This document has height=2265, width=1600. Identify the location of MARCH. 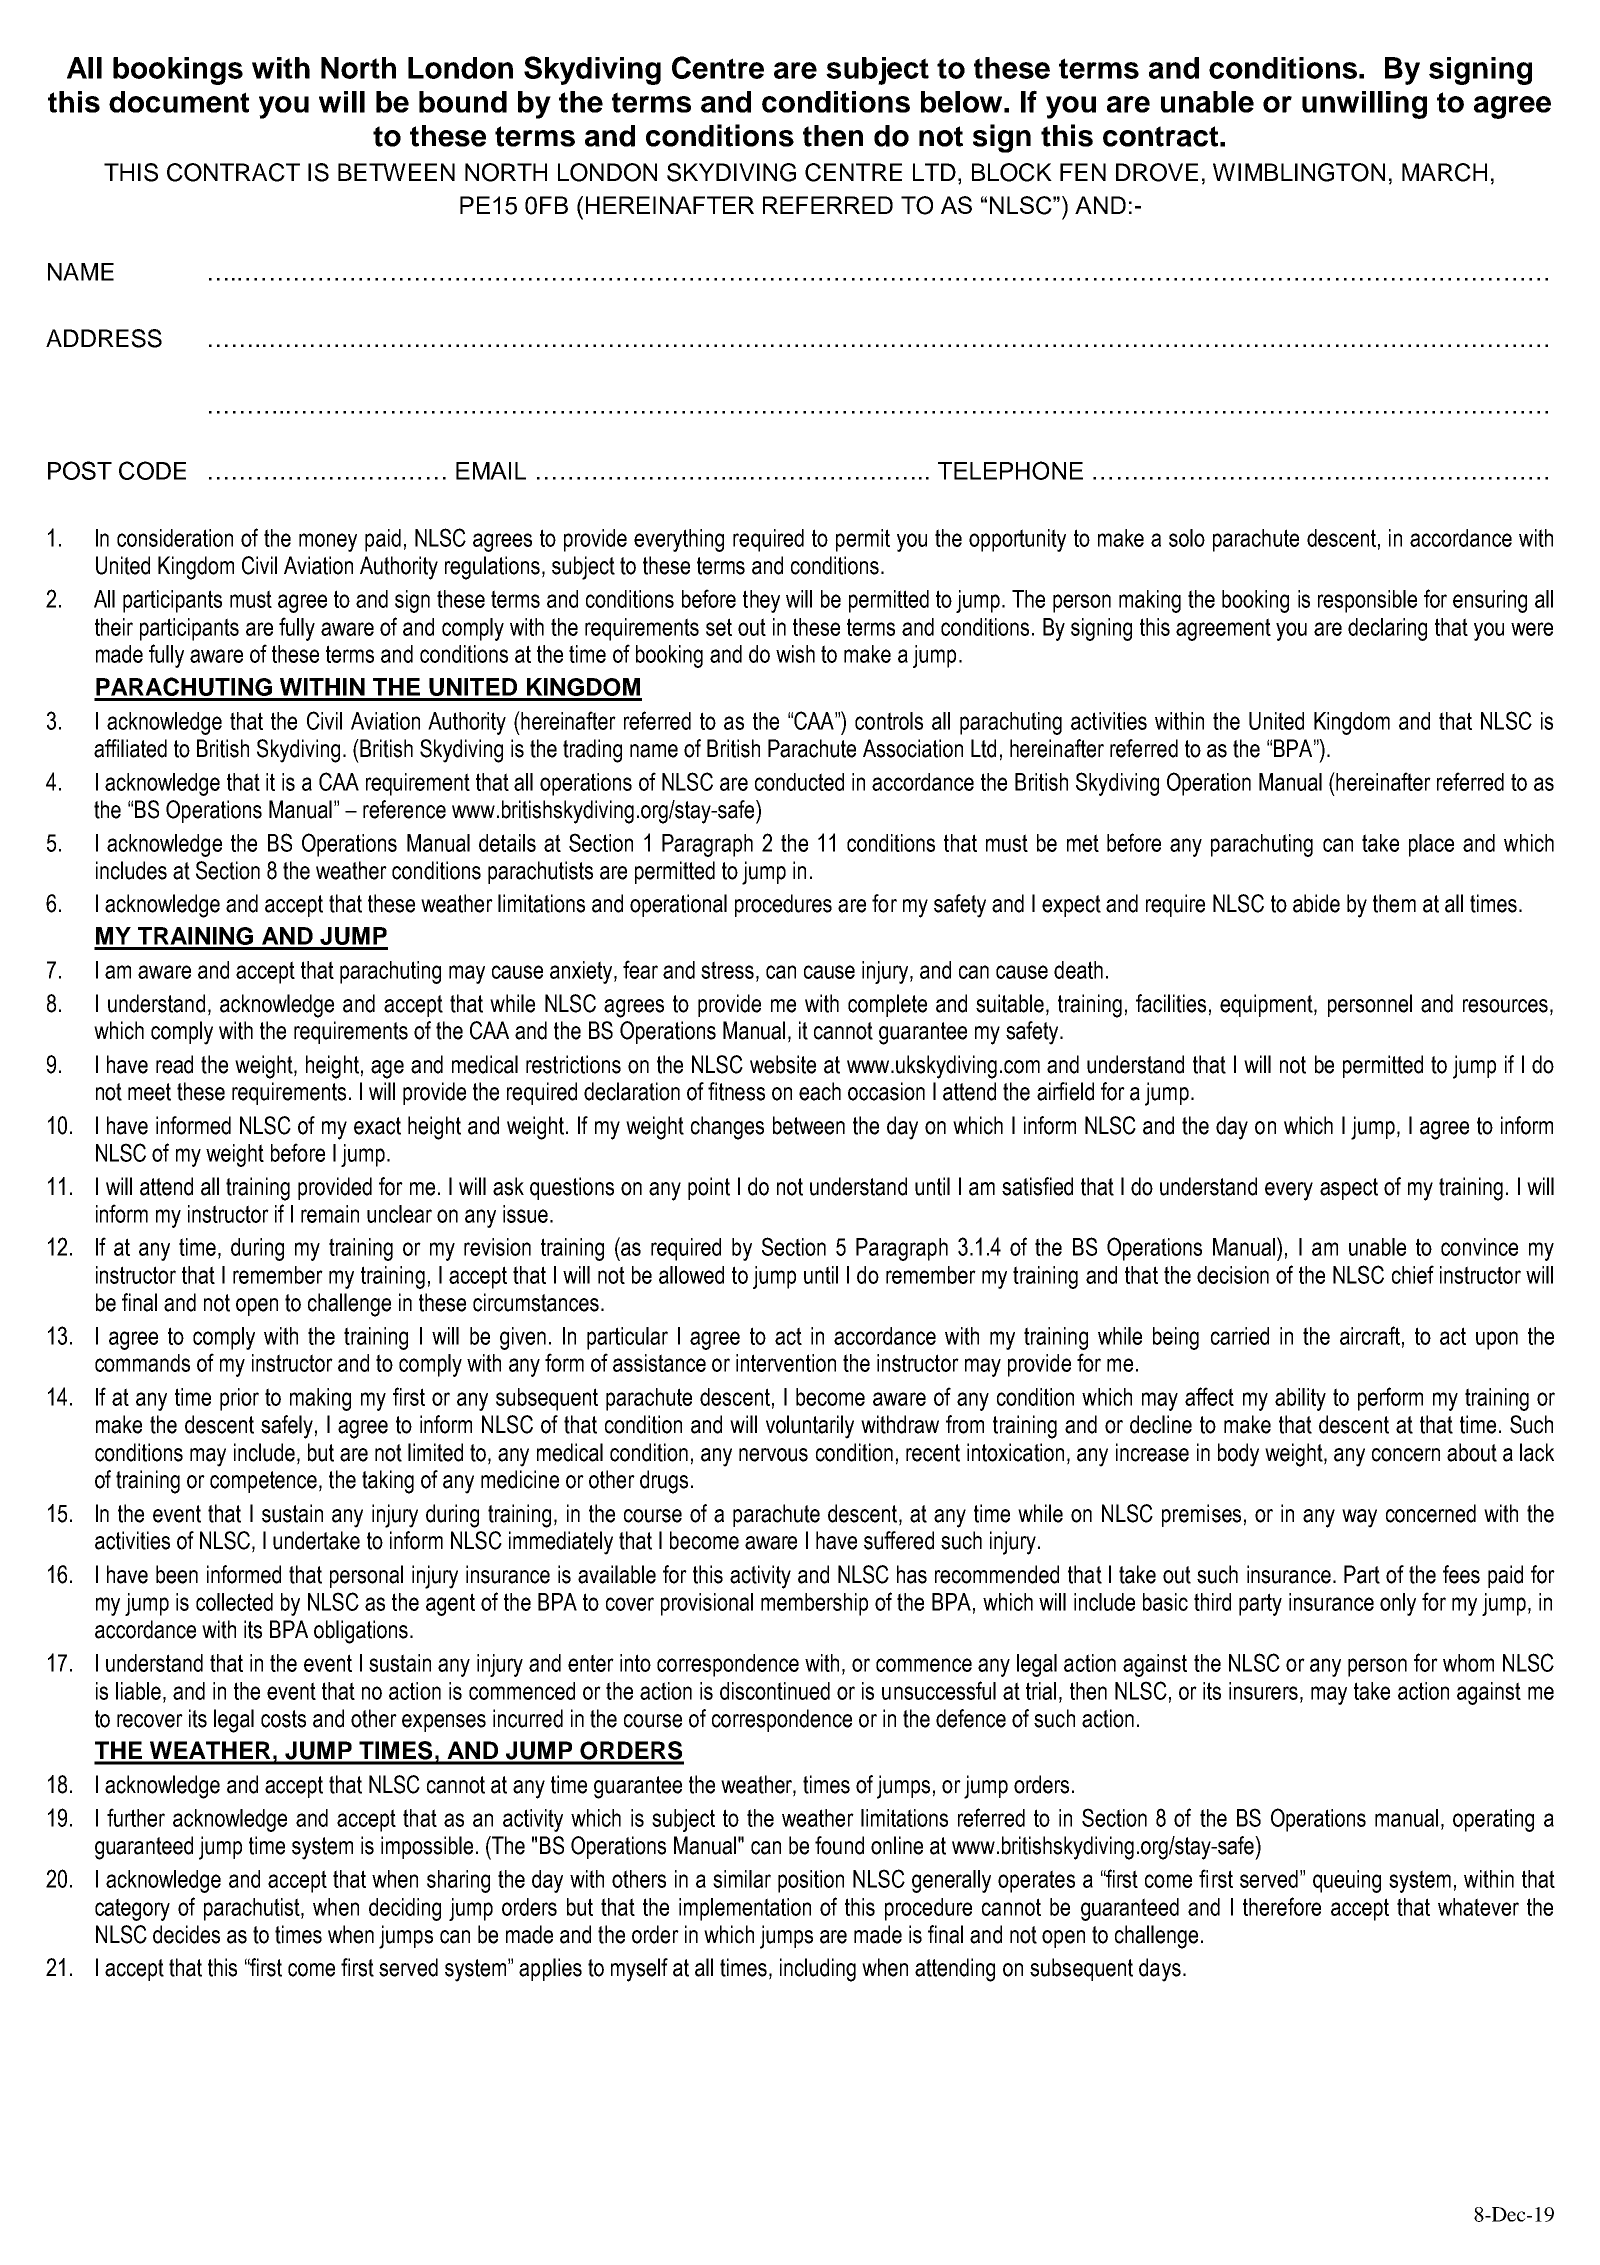
(1444, 172).
